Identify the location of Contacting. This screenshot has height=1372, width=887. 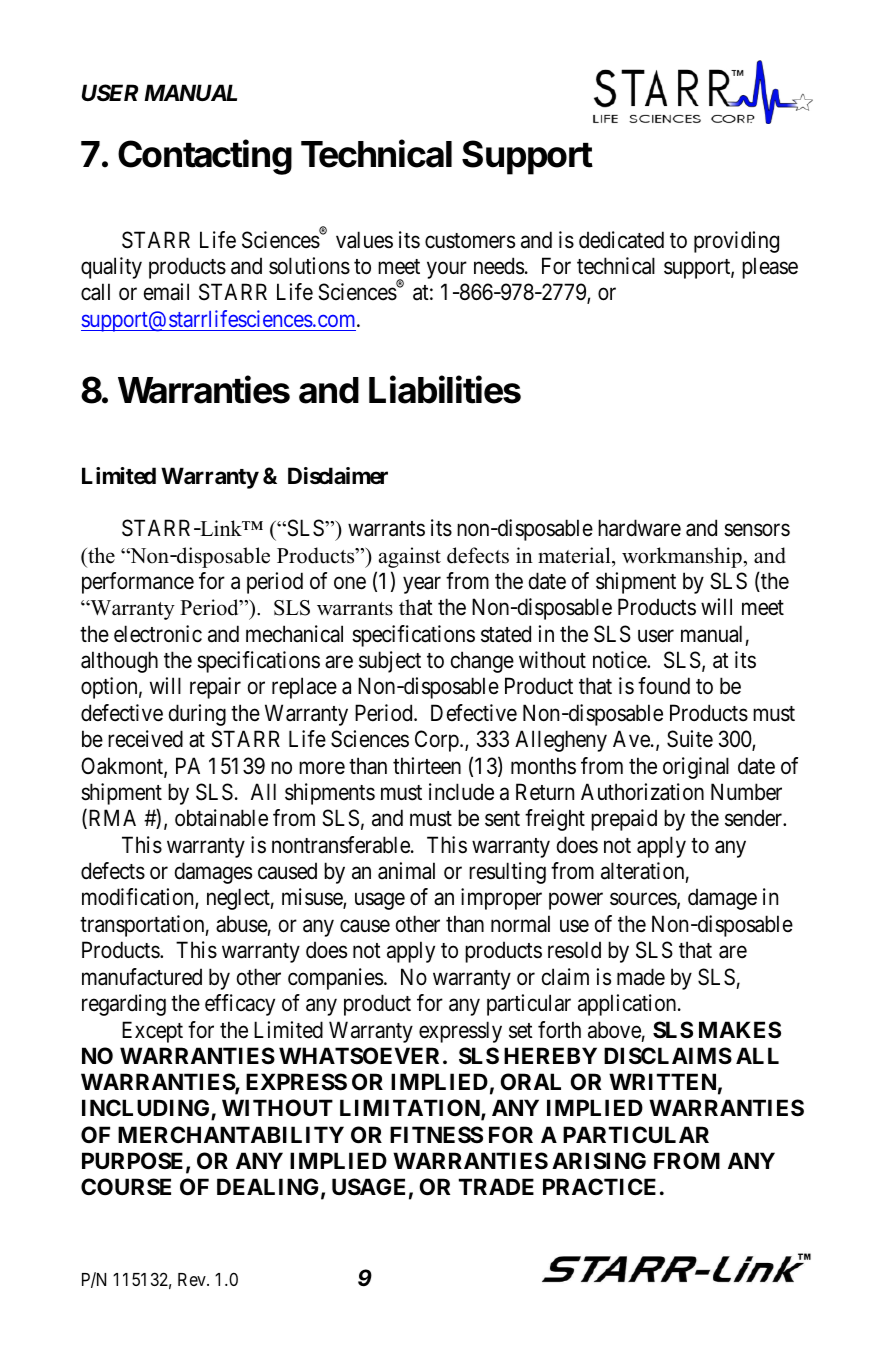
(205, 157).
